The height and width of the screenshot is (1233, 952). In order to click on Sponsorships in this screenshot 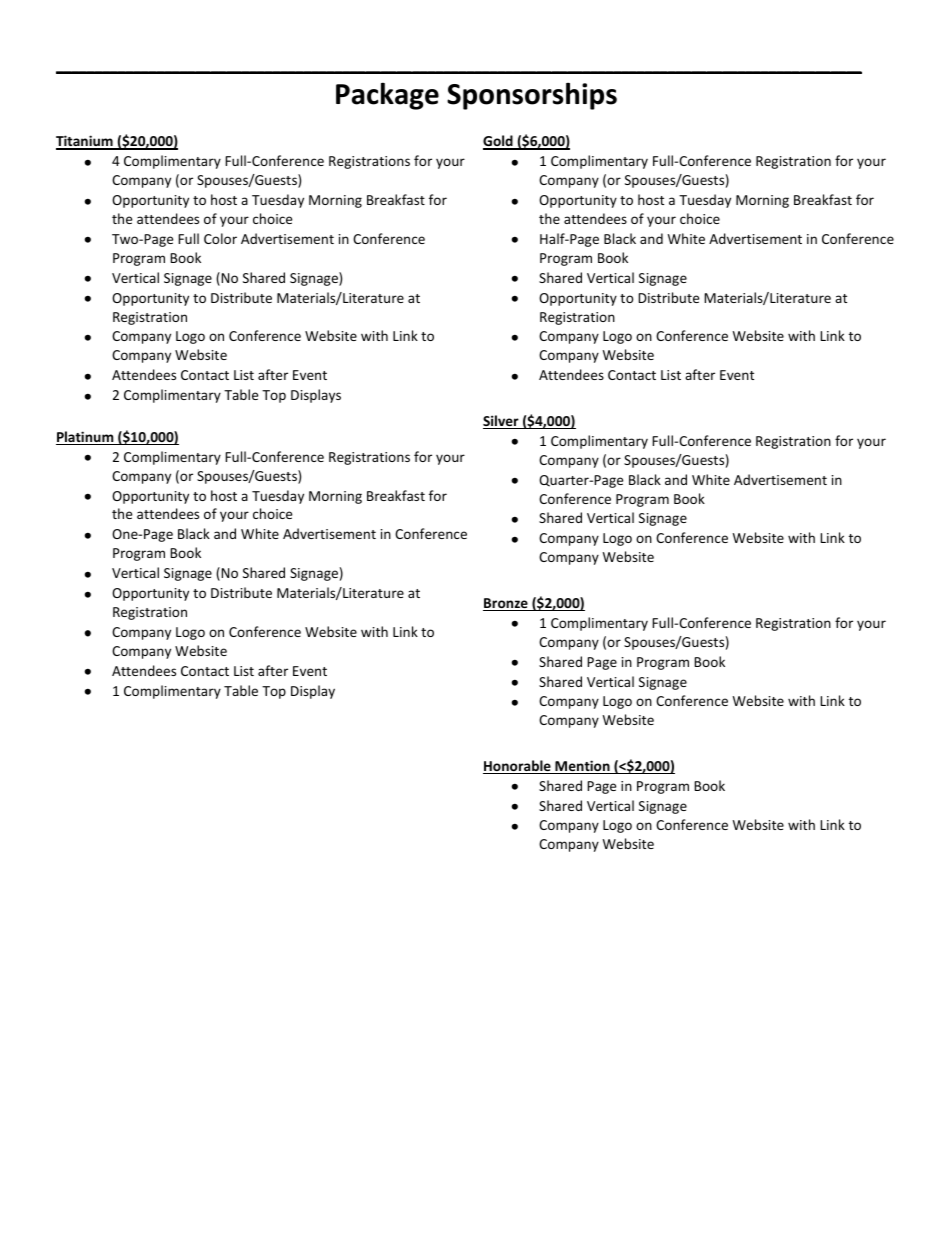, I will do `click(532, 96)`.
